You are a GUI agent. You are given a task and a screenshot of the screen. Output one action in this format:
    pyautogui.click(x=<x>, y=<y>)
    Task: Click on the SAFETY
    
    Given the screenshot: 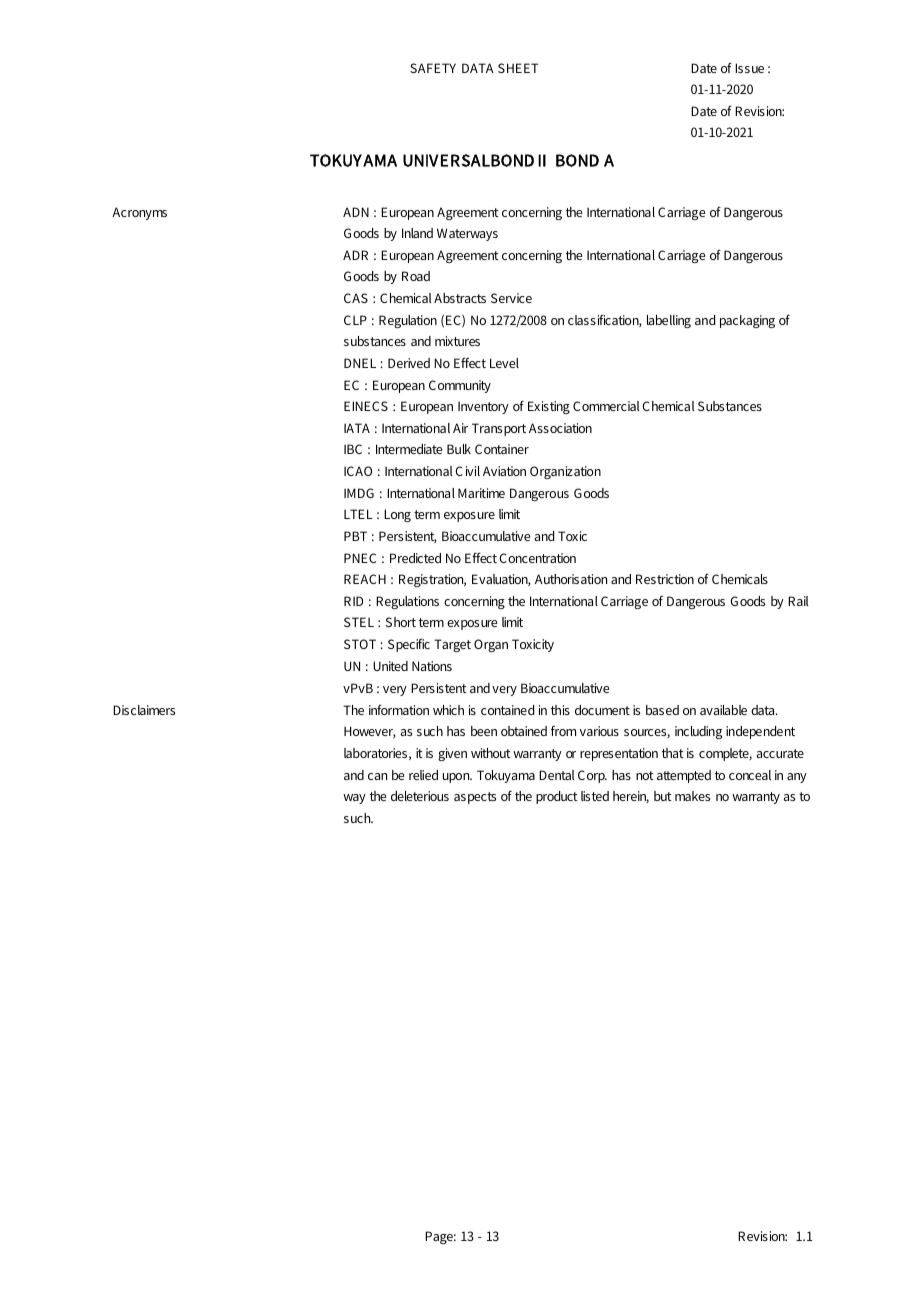 What is the action you would take?
    pyautogui.click(x=433, y=68)
